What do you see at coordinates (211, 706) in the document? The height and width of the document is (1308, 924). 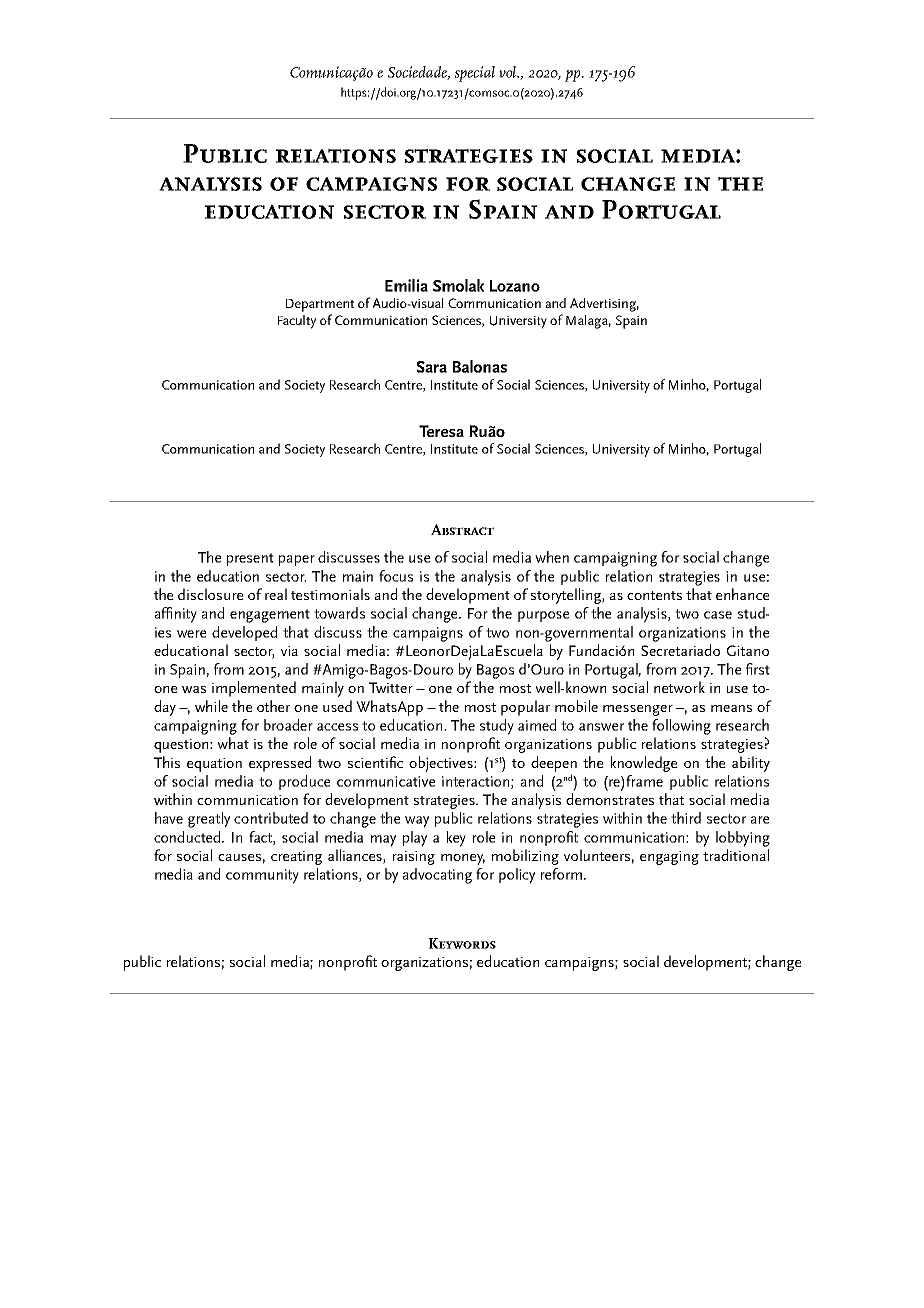 I see `while` at bounding box center [211, 706].
